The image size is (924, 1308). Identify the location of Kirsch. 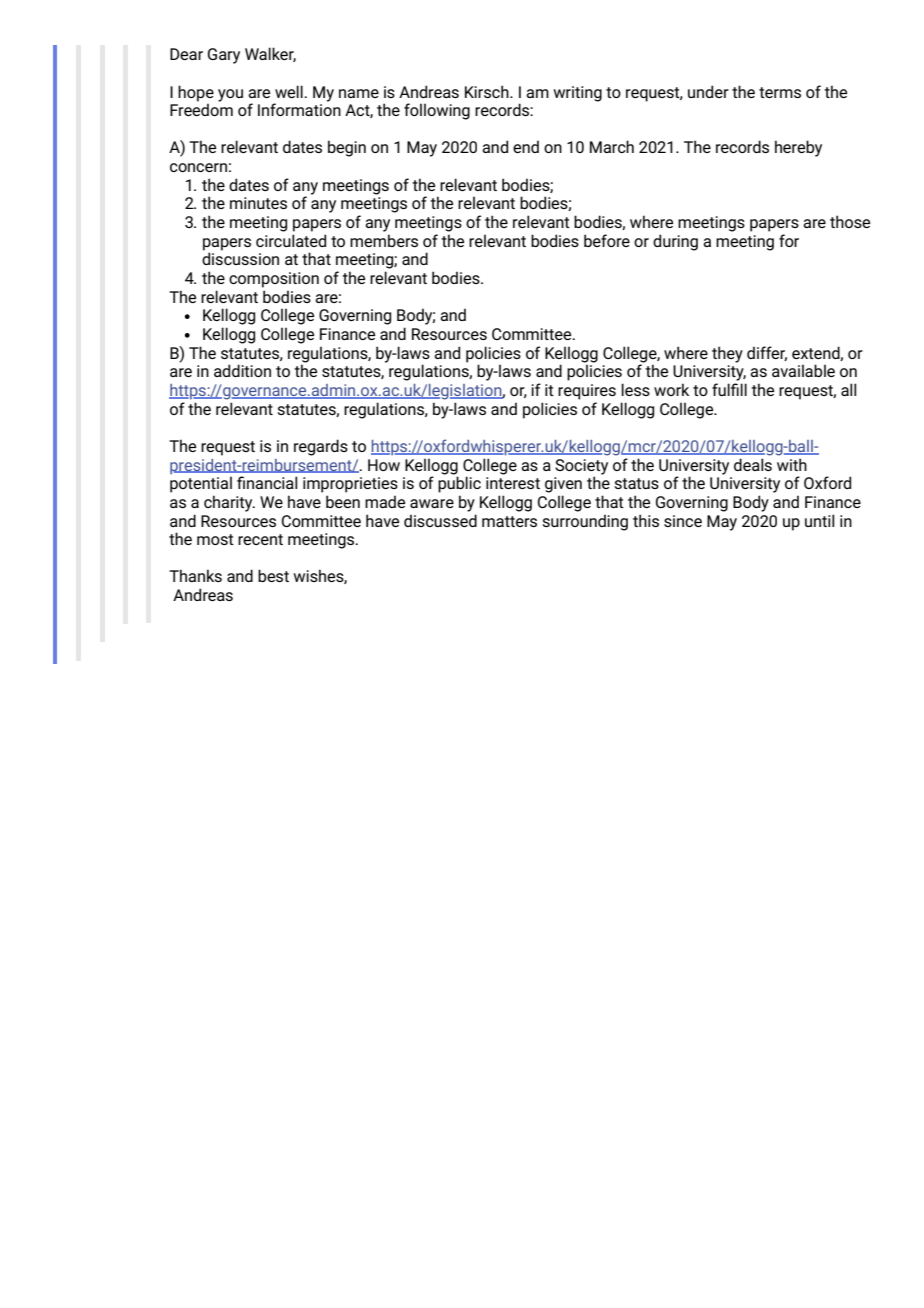
(488, 91).
